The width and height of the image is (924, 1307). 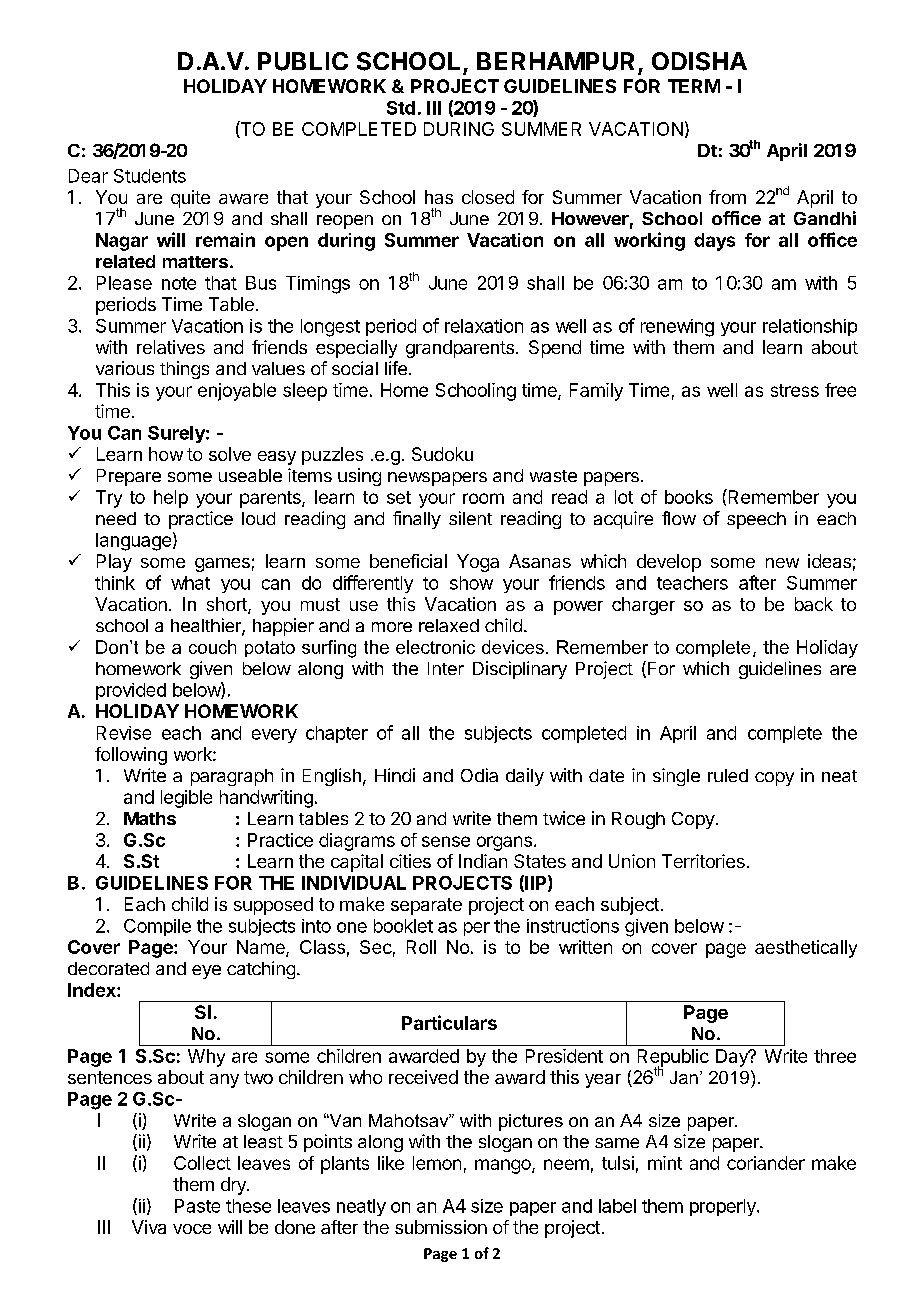 I want to click on TERM, so click(x=694, y=86).
